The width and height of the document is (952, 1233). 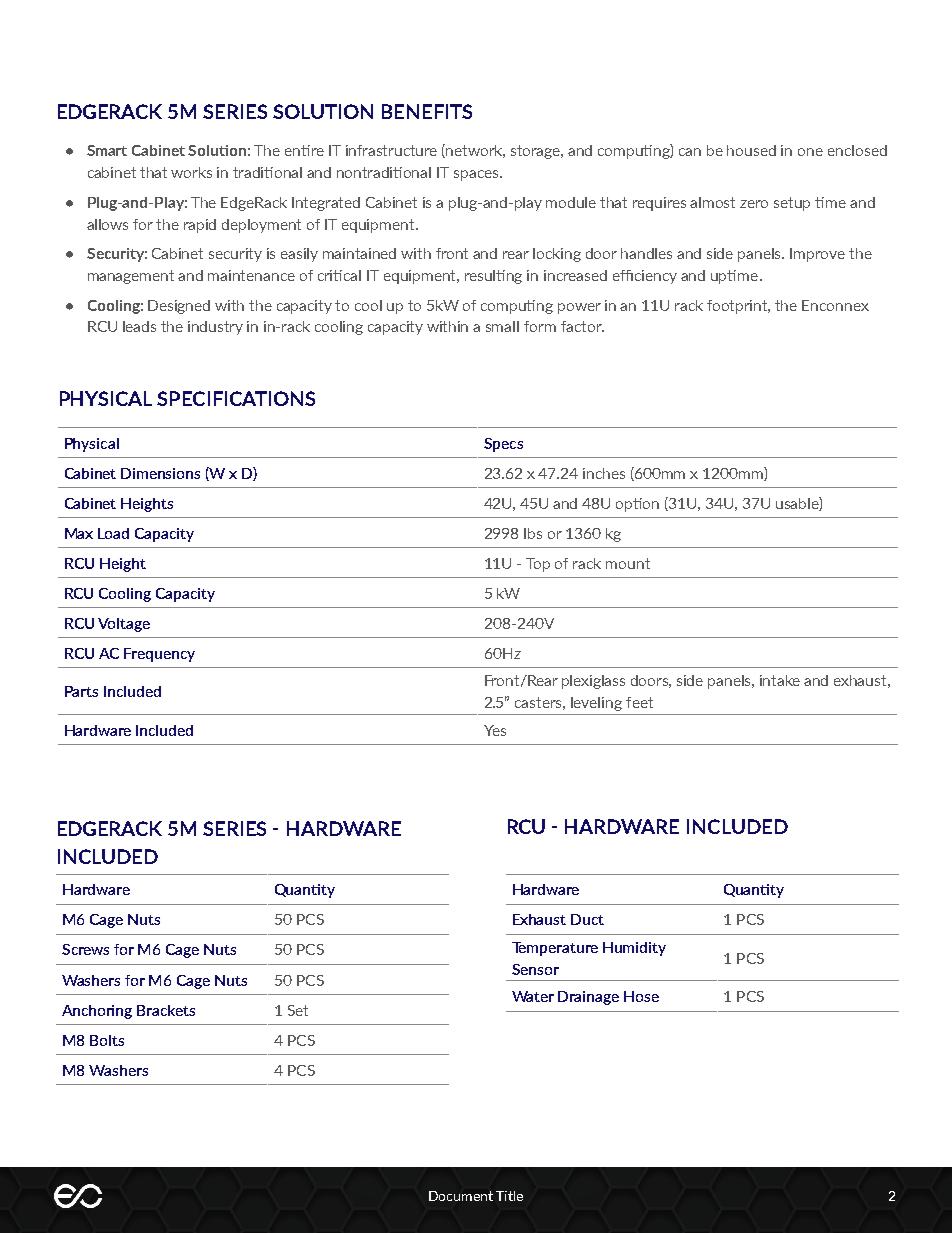 What do you see at coordinates (85, 949) in the document?
I see `Screws` at bounding box center [85, 949].
